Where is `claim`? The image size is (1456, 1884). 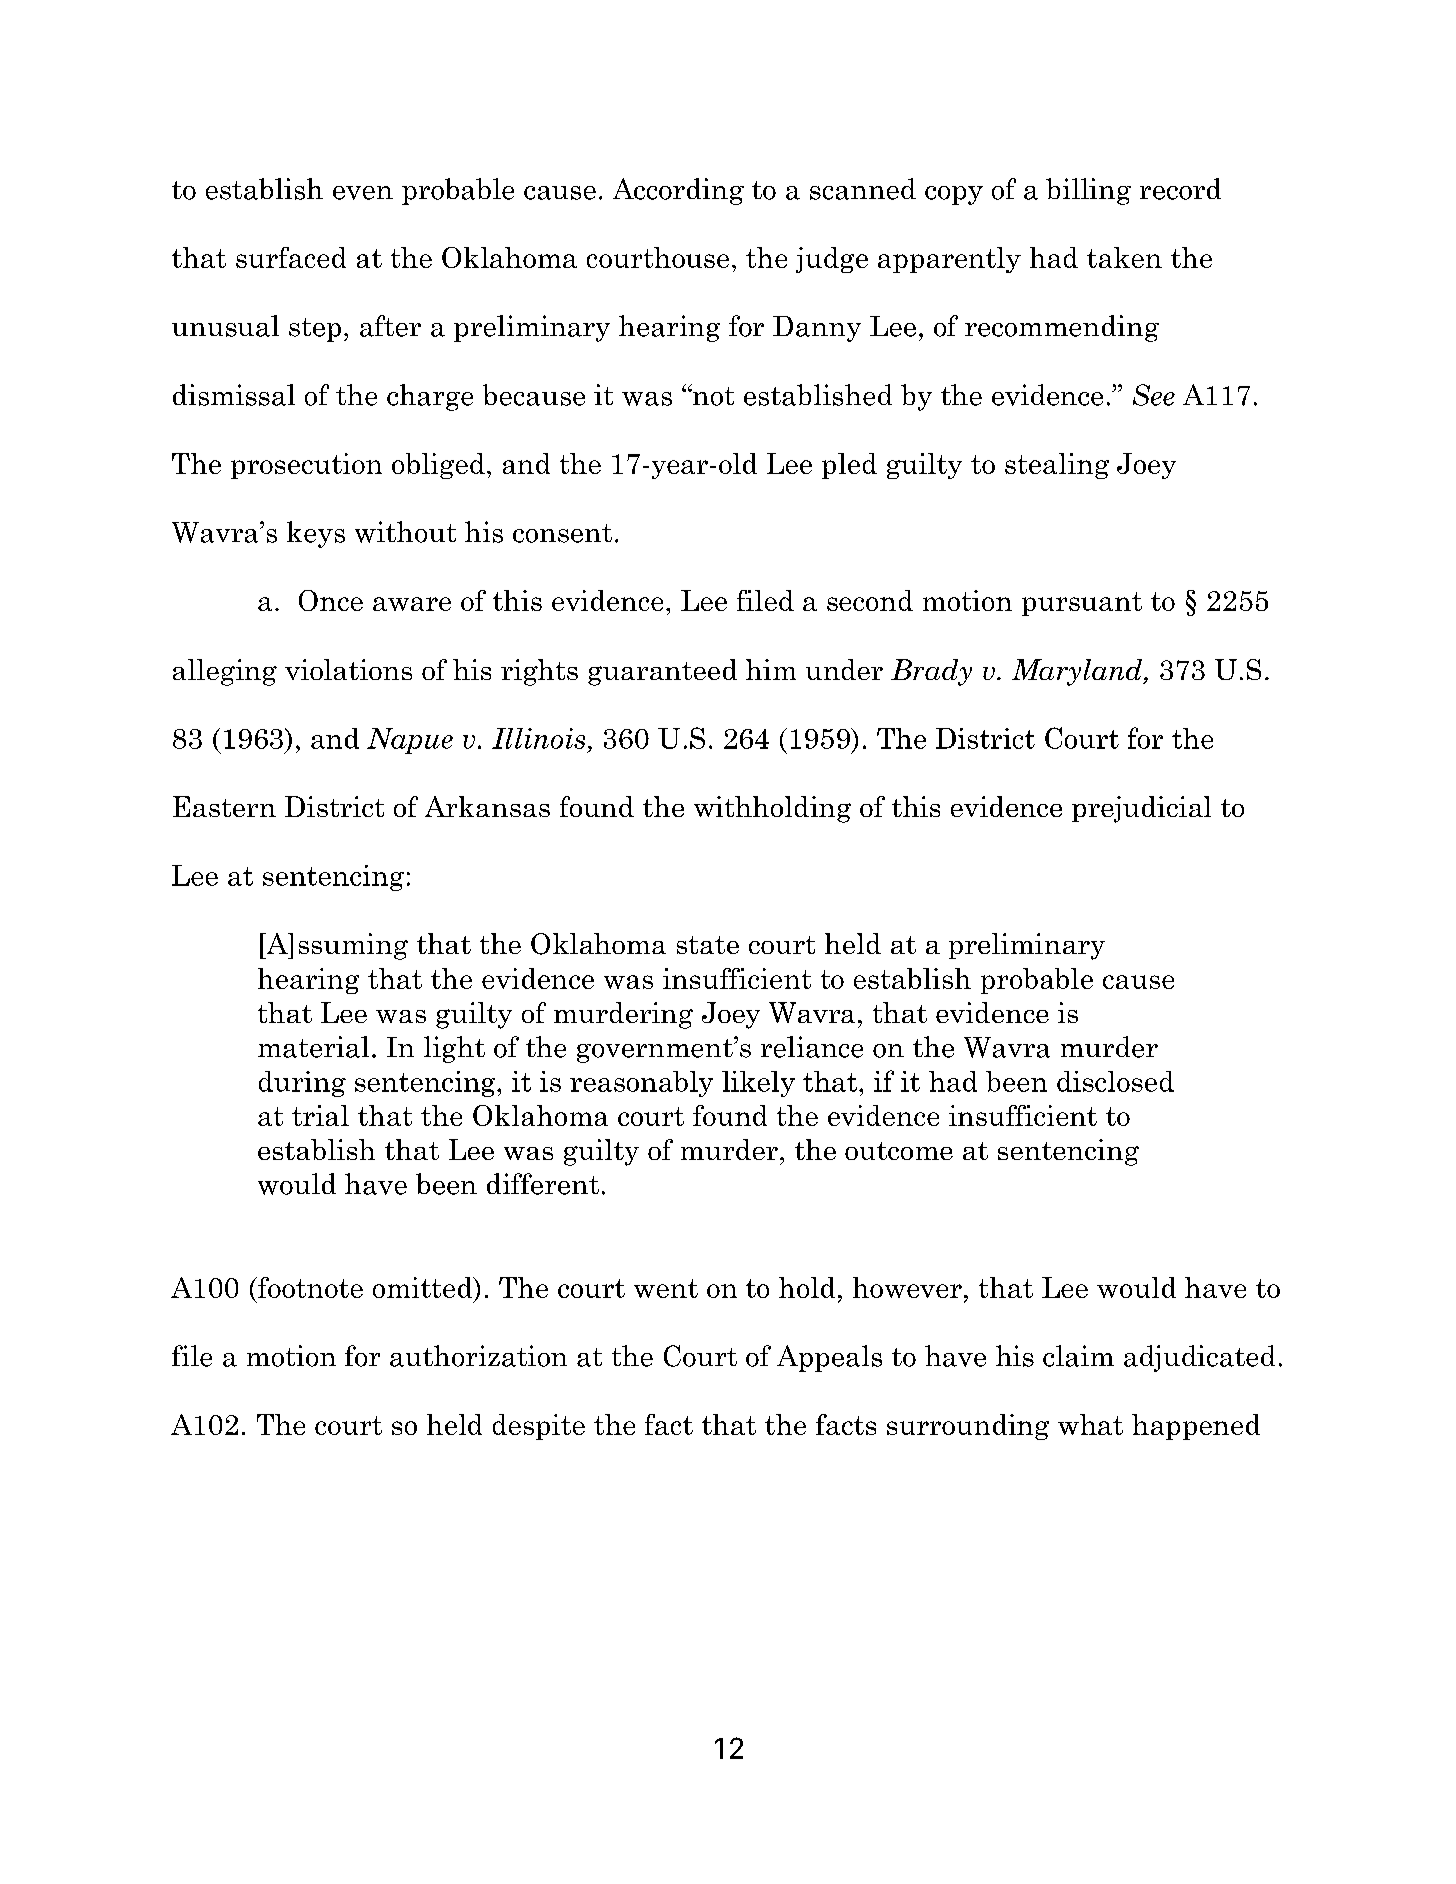 claim is located at coordinates (1078, 1356).
